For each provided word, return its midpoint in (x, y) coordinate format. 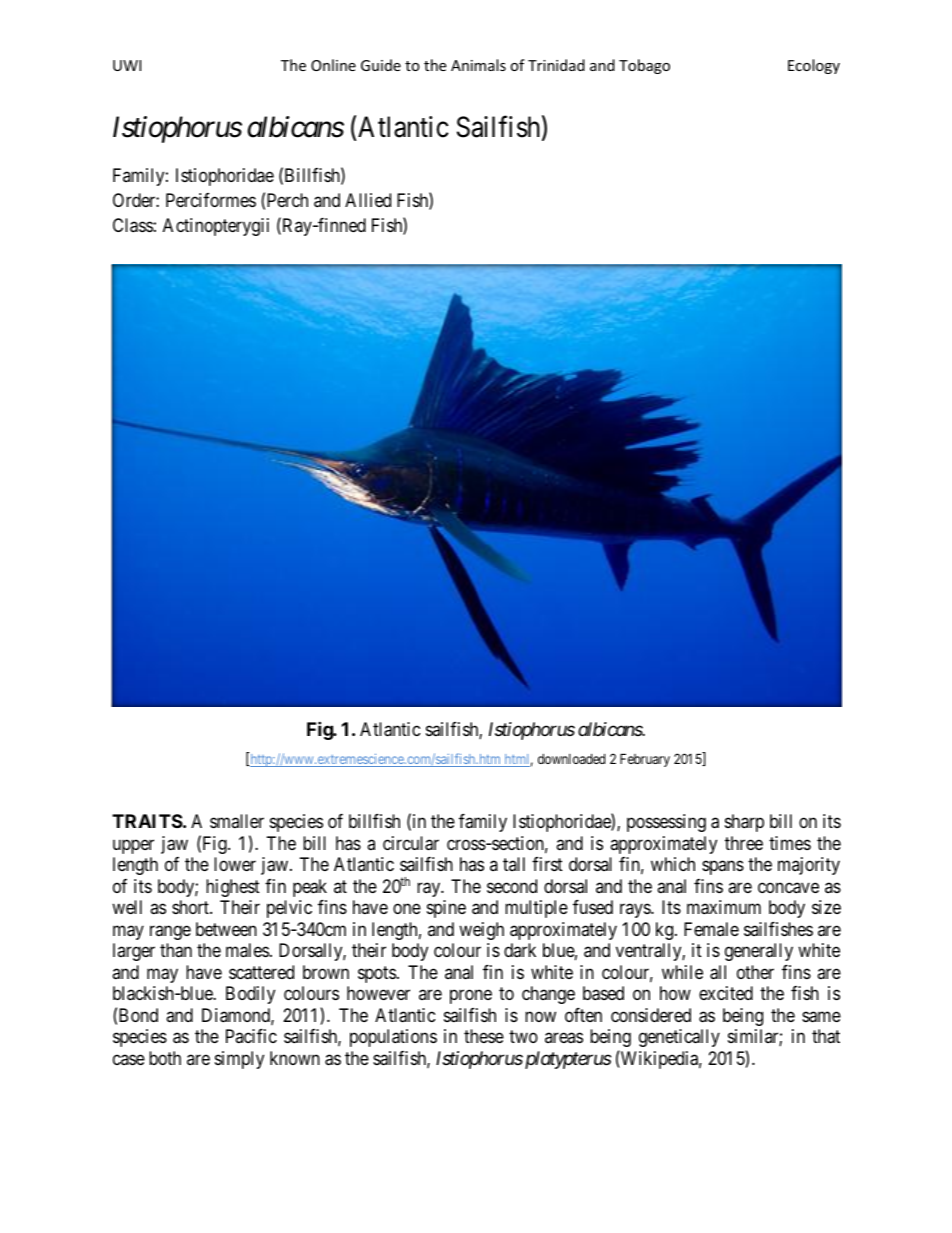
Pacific (251, 1036)
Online (333, 65)
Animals (478, 65)
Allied (368, 200)
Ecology (814, 66)
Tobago (644, 66)
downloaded (571, 759)
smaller (237, 821)
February (645, 760)
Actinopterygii (216, 227)
